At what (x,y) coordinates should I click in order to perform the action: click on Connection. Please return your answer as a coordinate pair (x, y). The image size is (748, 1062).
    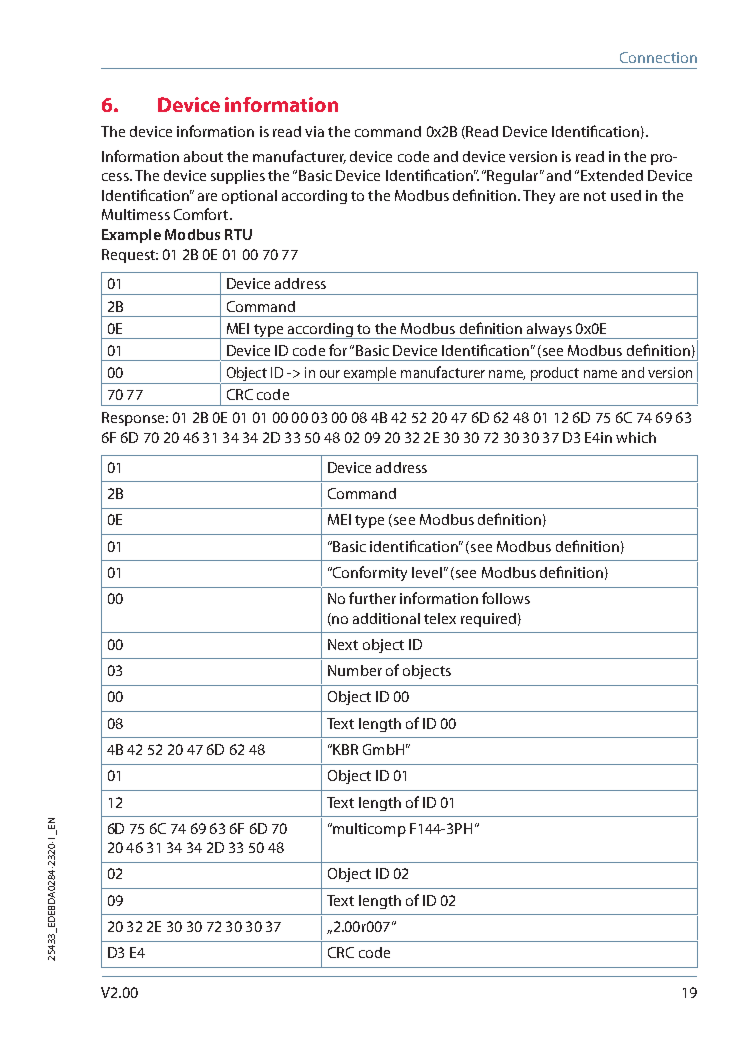
    Looking at the image, I should click on (658, 57).
